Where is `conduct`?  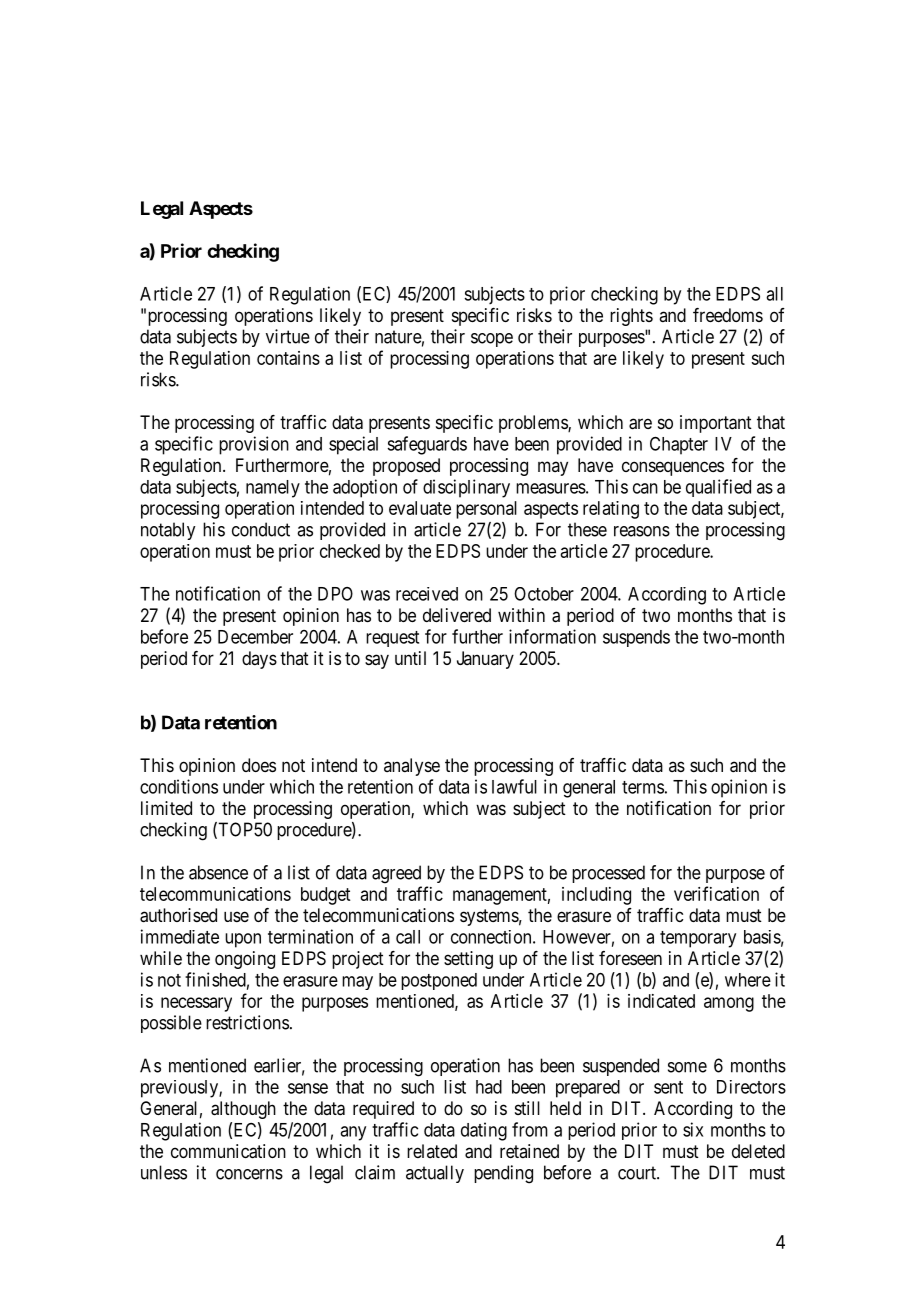
conduct is located at coordinates (261, 529).
